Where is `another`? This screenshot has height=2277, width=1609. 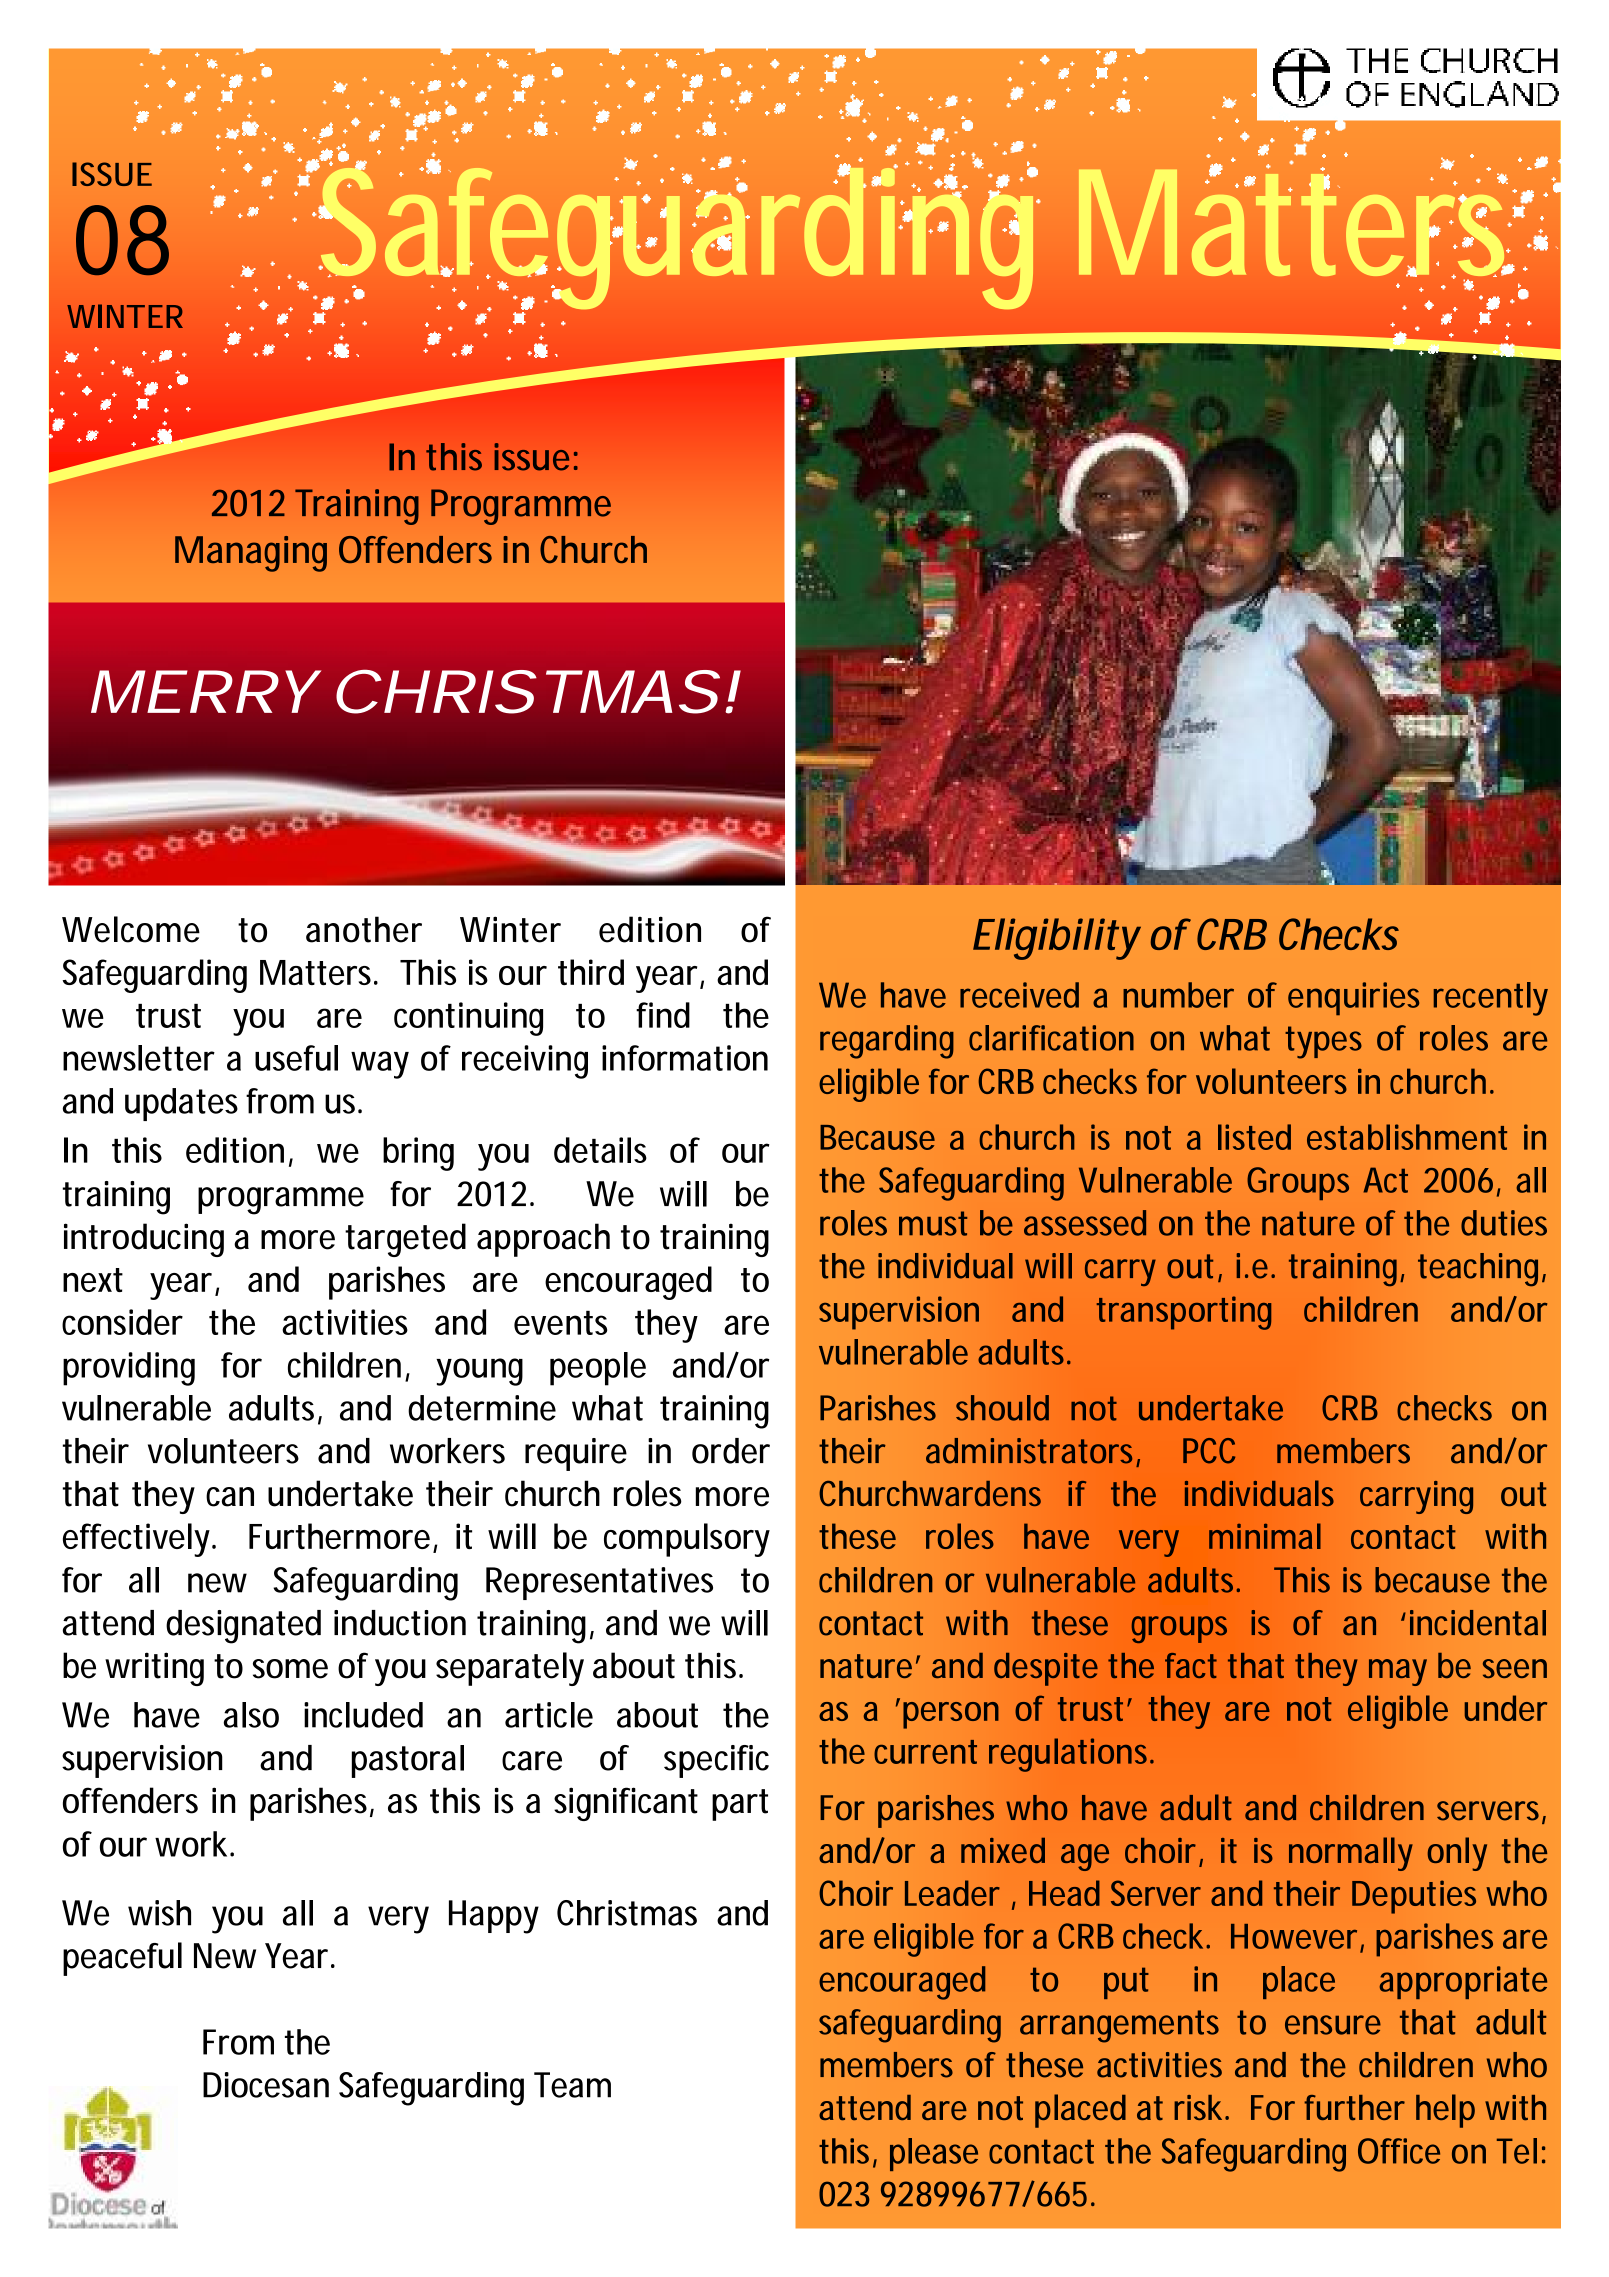 another is located at coordinates (364, 929).
